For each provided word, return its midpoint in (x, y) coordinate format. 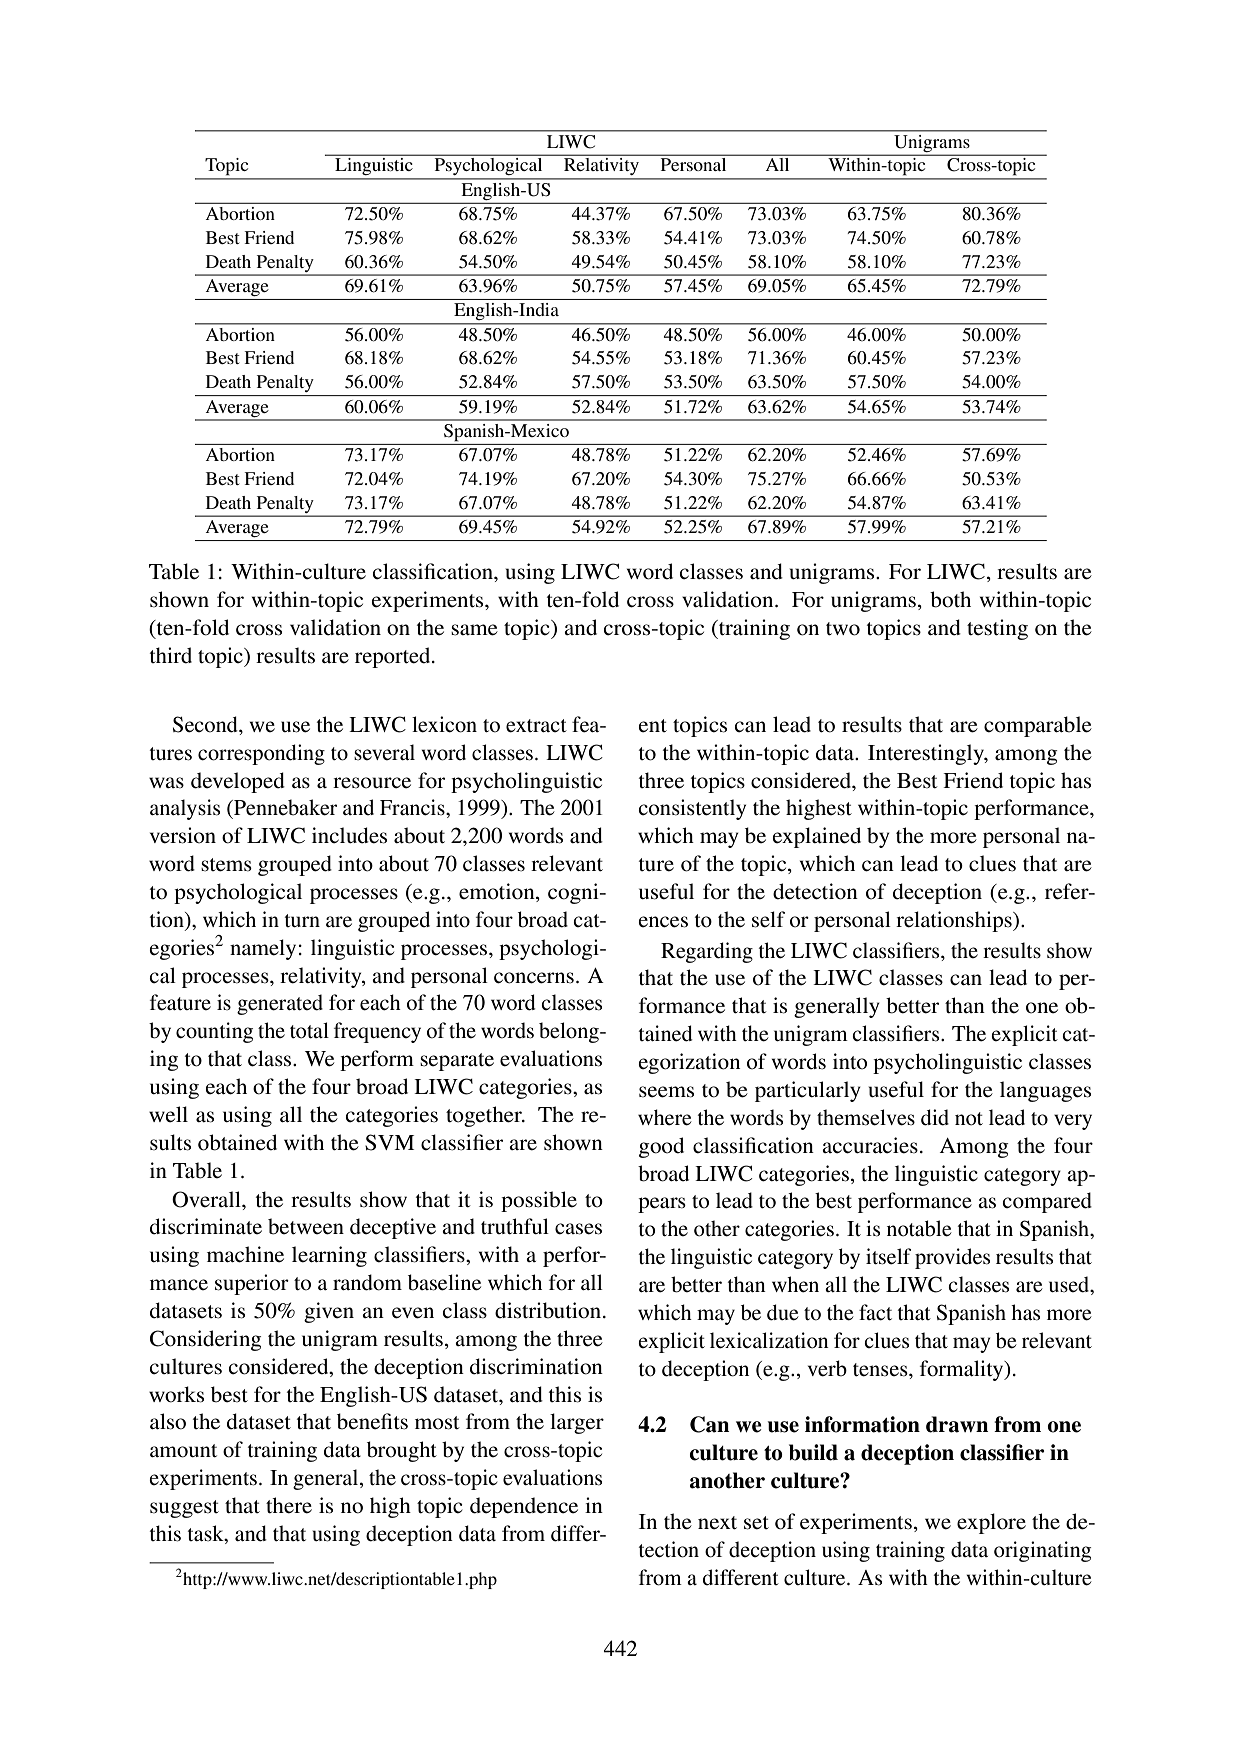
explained (817, 837)
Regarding (707, 952)
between (306, 1226)
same (474, 630)
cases (578, 1229)
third (171, 655)
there (289, 1505)
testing (997, 629)
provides (952, 1258)
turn (302, 920)
